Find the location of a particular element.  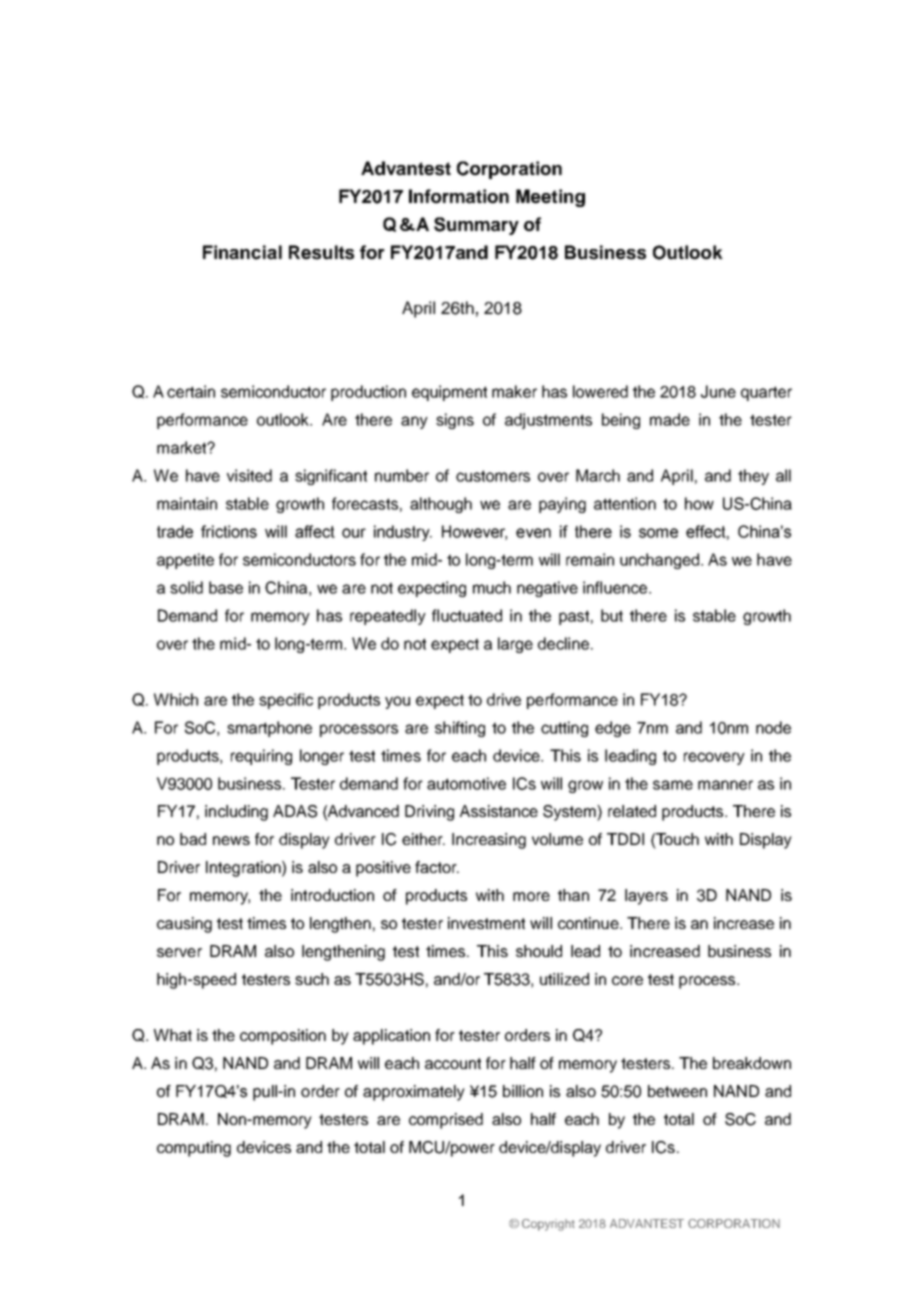

computing is located at coordinates (194, 1149).
